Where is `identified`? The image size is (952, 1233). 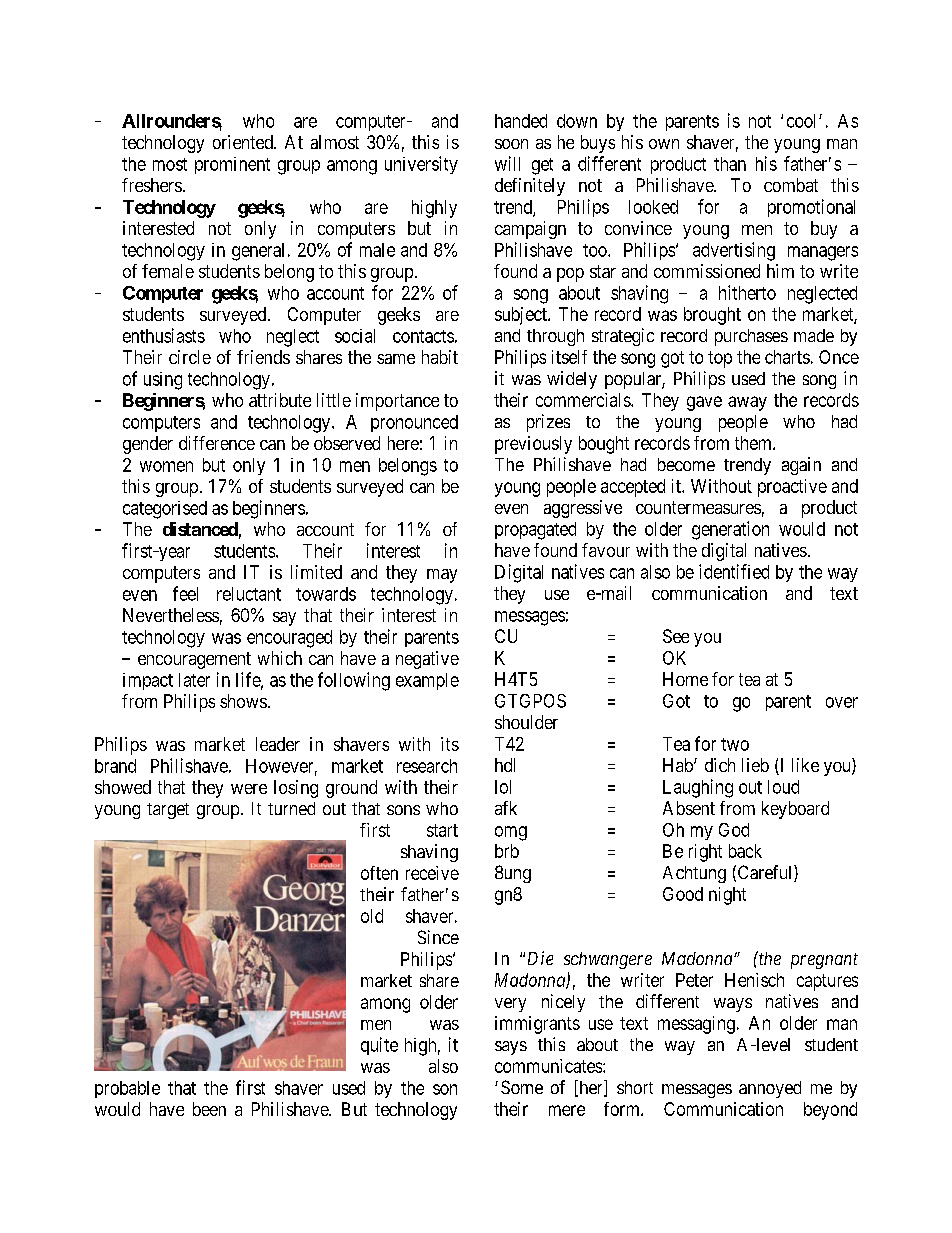
identified is located at coordinates (734, 571).
